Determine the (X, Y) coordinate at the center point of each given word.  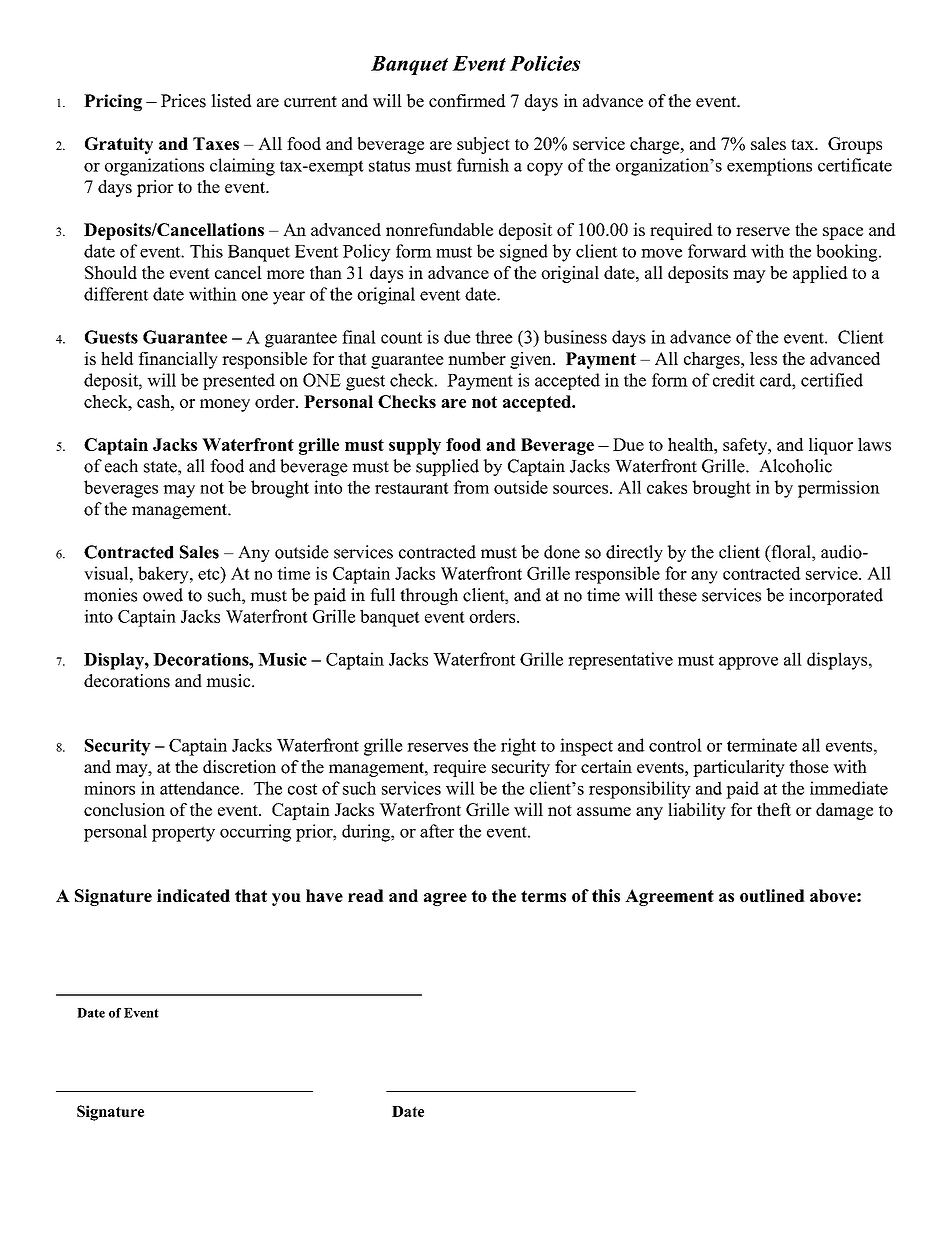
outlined (772, 895)
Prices (183, 101)
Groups (855, 145)
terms (543, 896)
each (121, 466)
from (471, 487)
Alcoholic (795, 466)
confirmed (467, 101)
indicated (193, 895)
